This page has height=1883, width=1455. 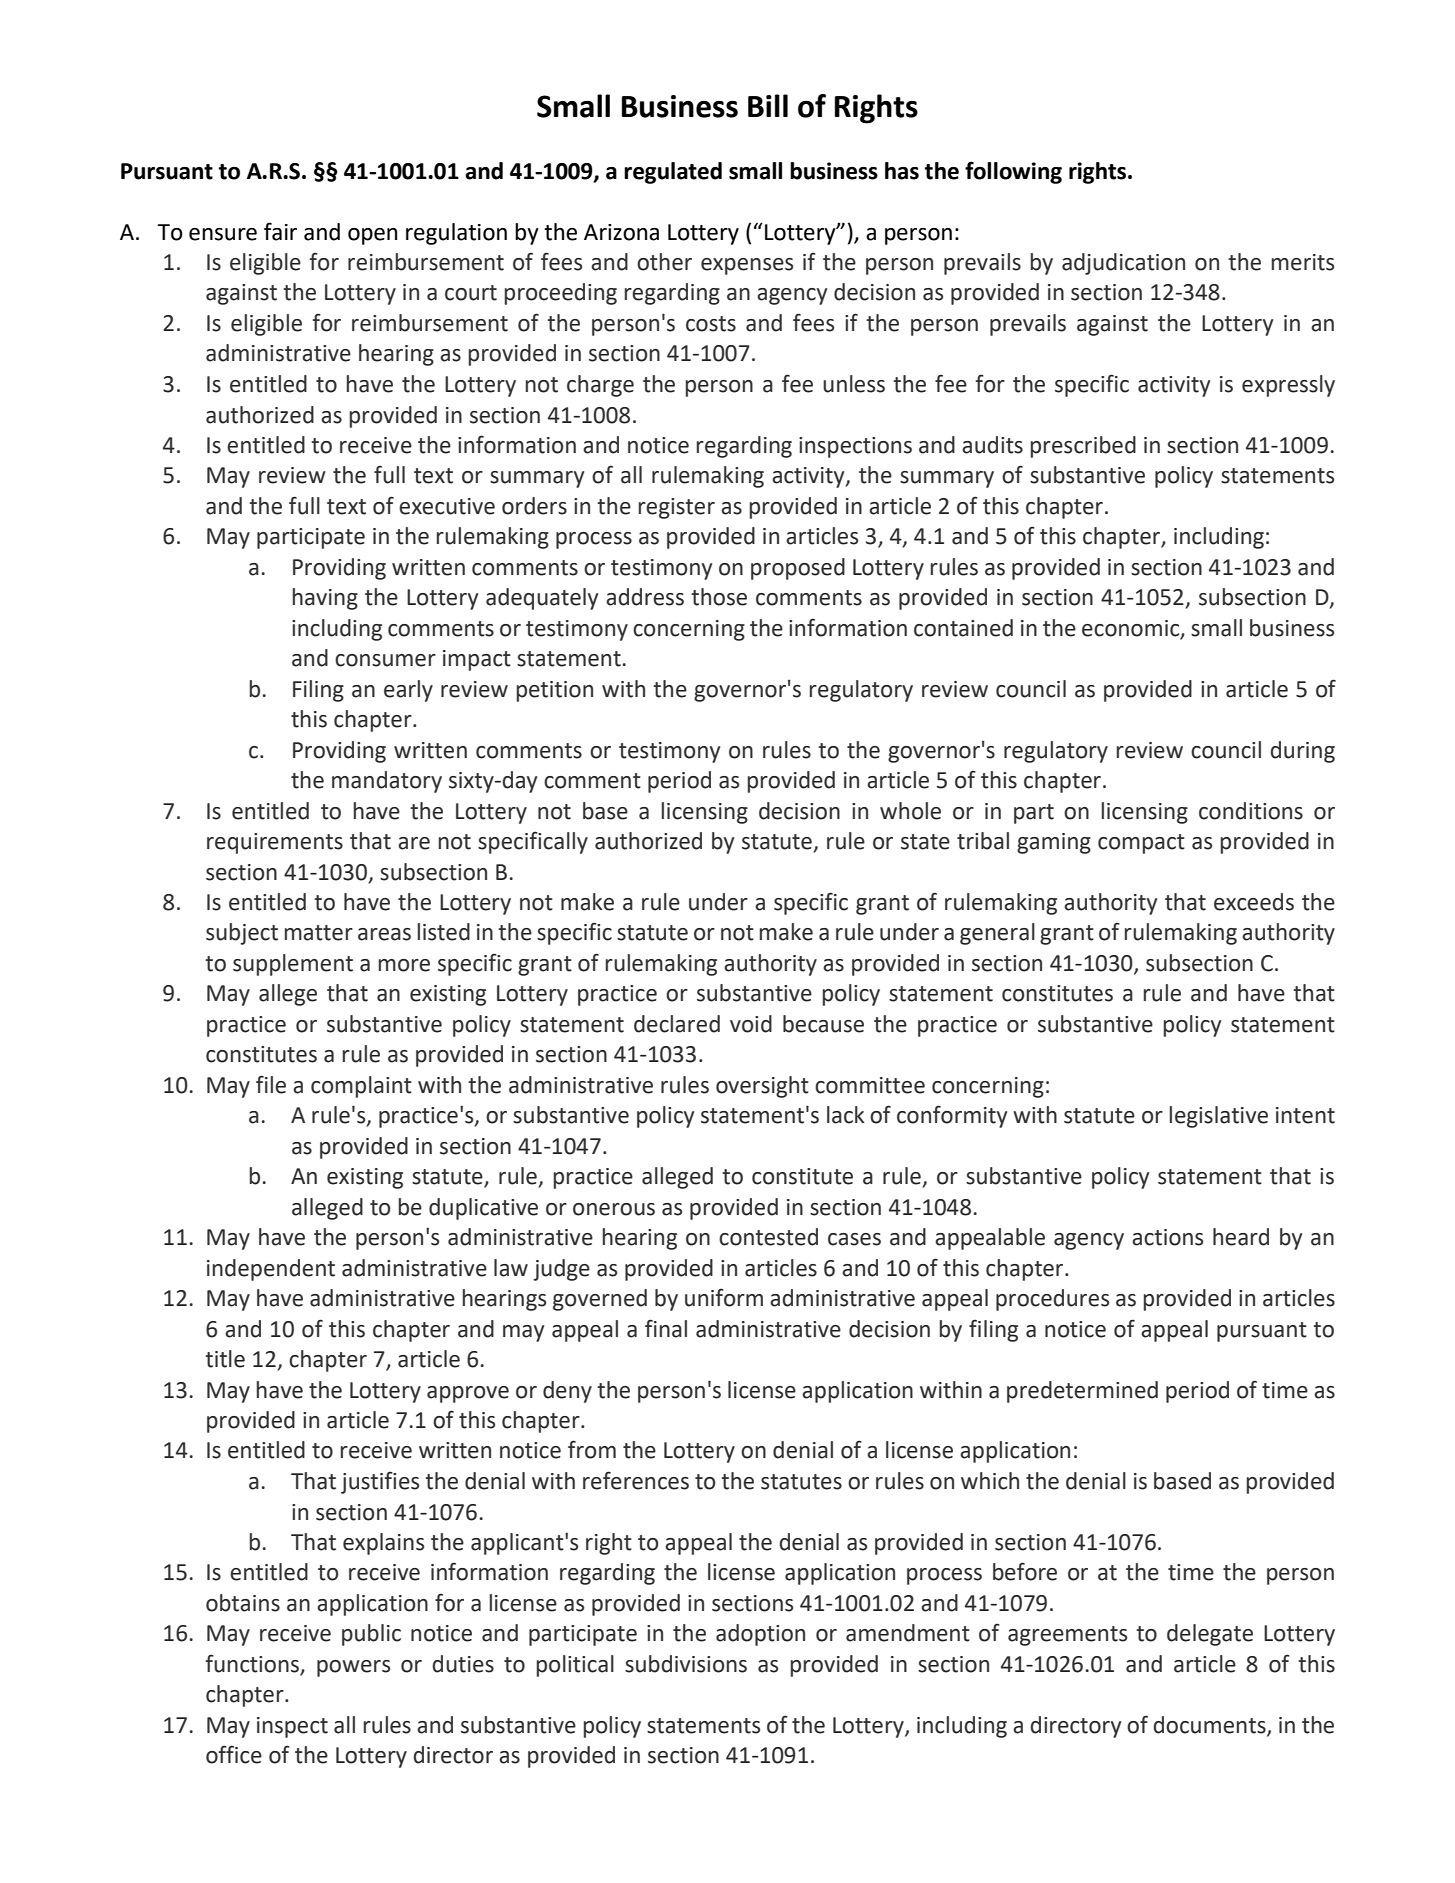 What do you see at coordinates (719, 597) in the page?
I see `those` at bounding box center [719, 597].
